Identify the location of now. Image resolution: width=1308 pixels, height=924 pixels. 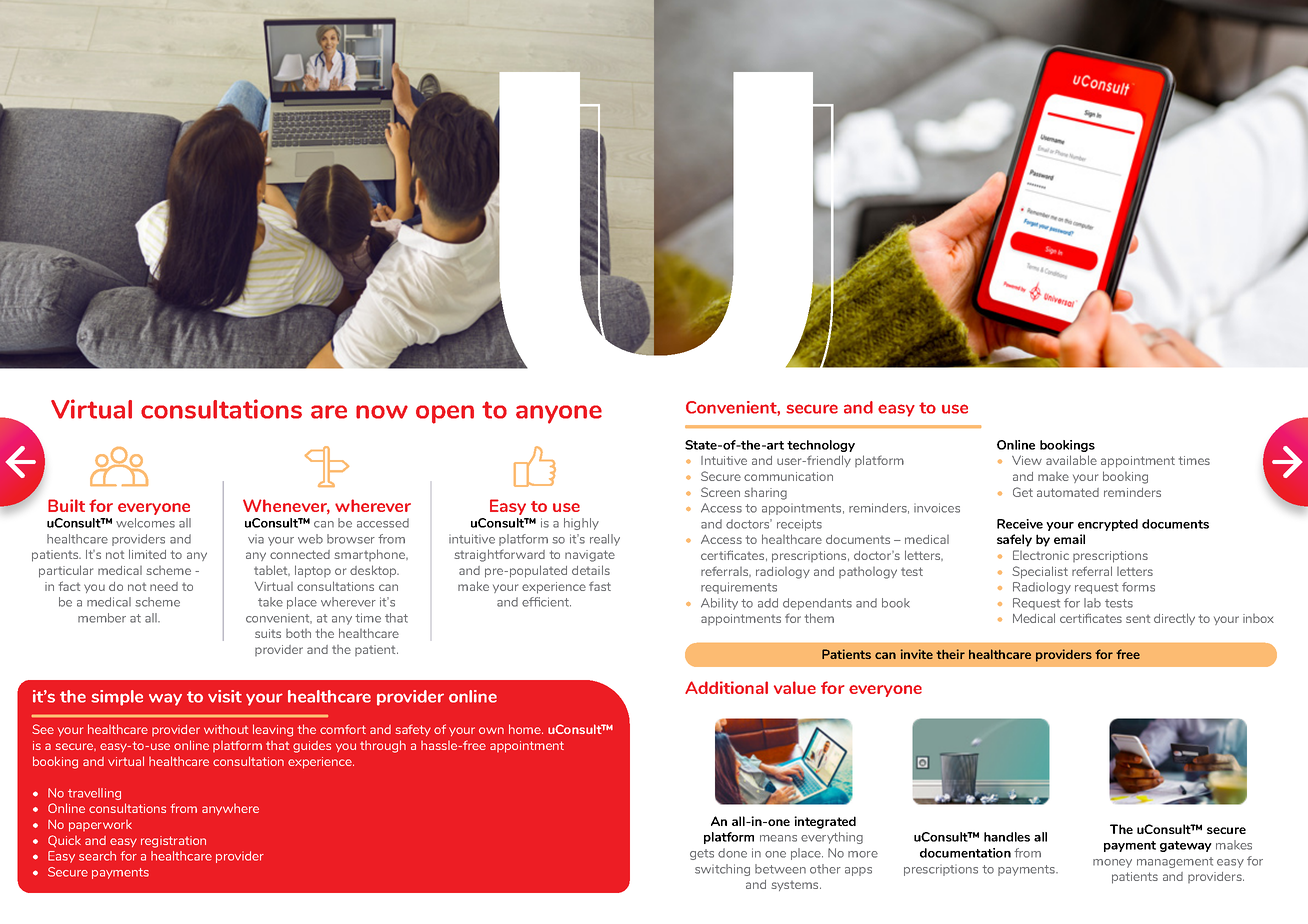
(382, 412).
